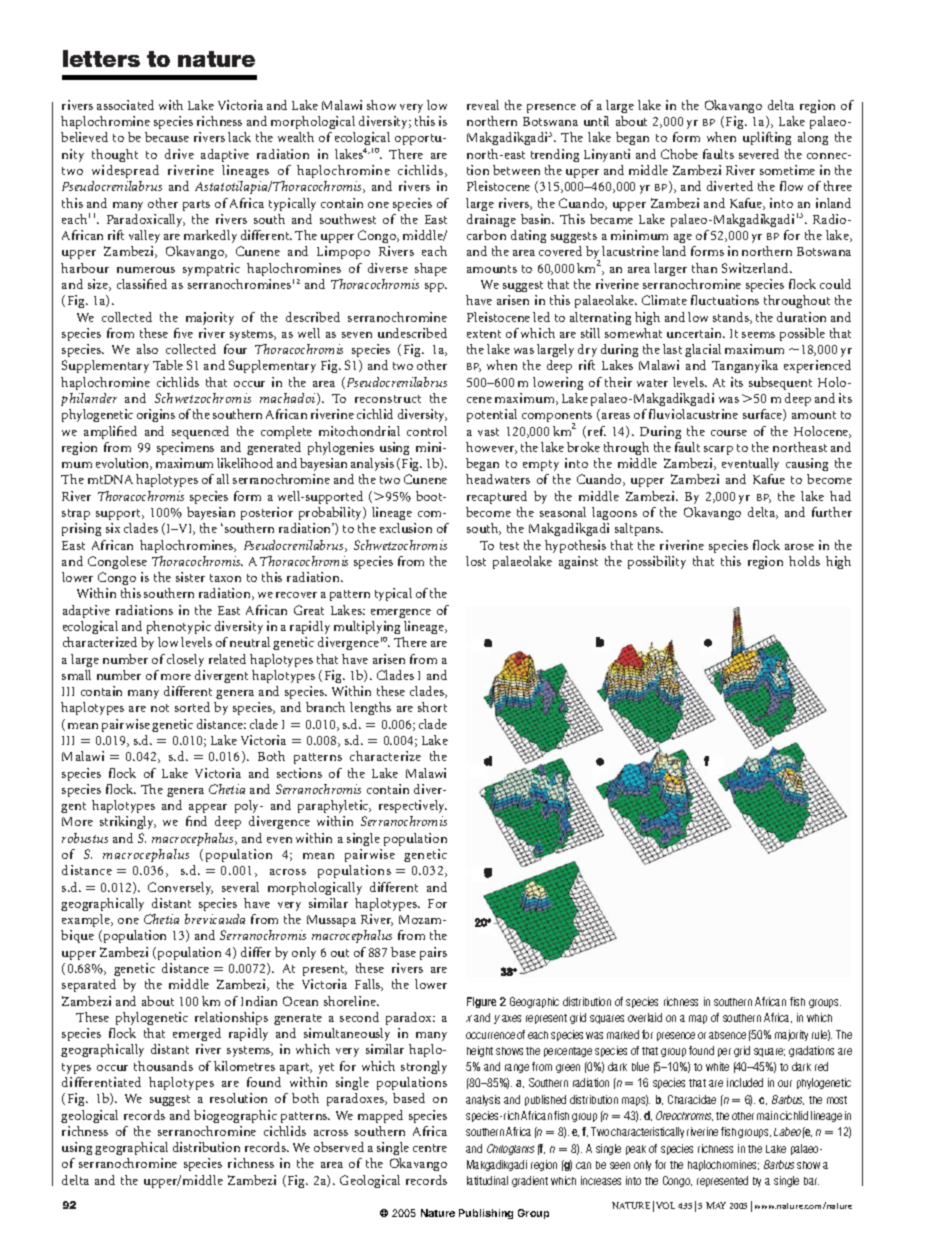  I want to click on lost, so click(476, 561).
